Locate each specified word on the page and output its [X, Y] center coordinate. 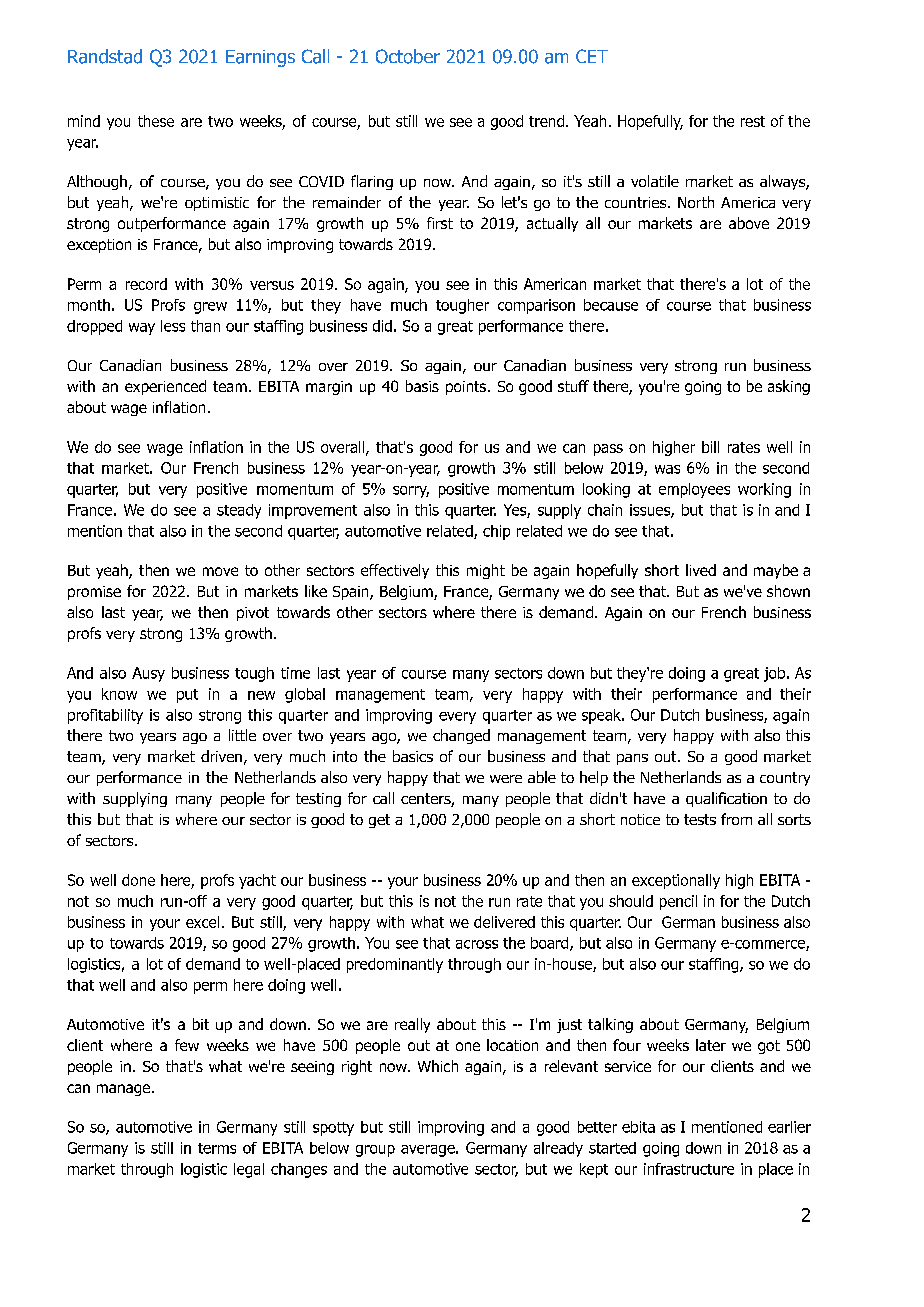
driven [221, 756]
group [375, 1151]
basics [413, 756]
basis [422, 386]
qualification [726, 799]
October [408, 56]
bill [710, 447]
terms [217, 1148]
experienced [165, 387]
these [156, 121]
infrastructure [689, 1169]
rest [753, 121]
